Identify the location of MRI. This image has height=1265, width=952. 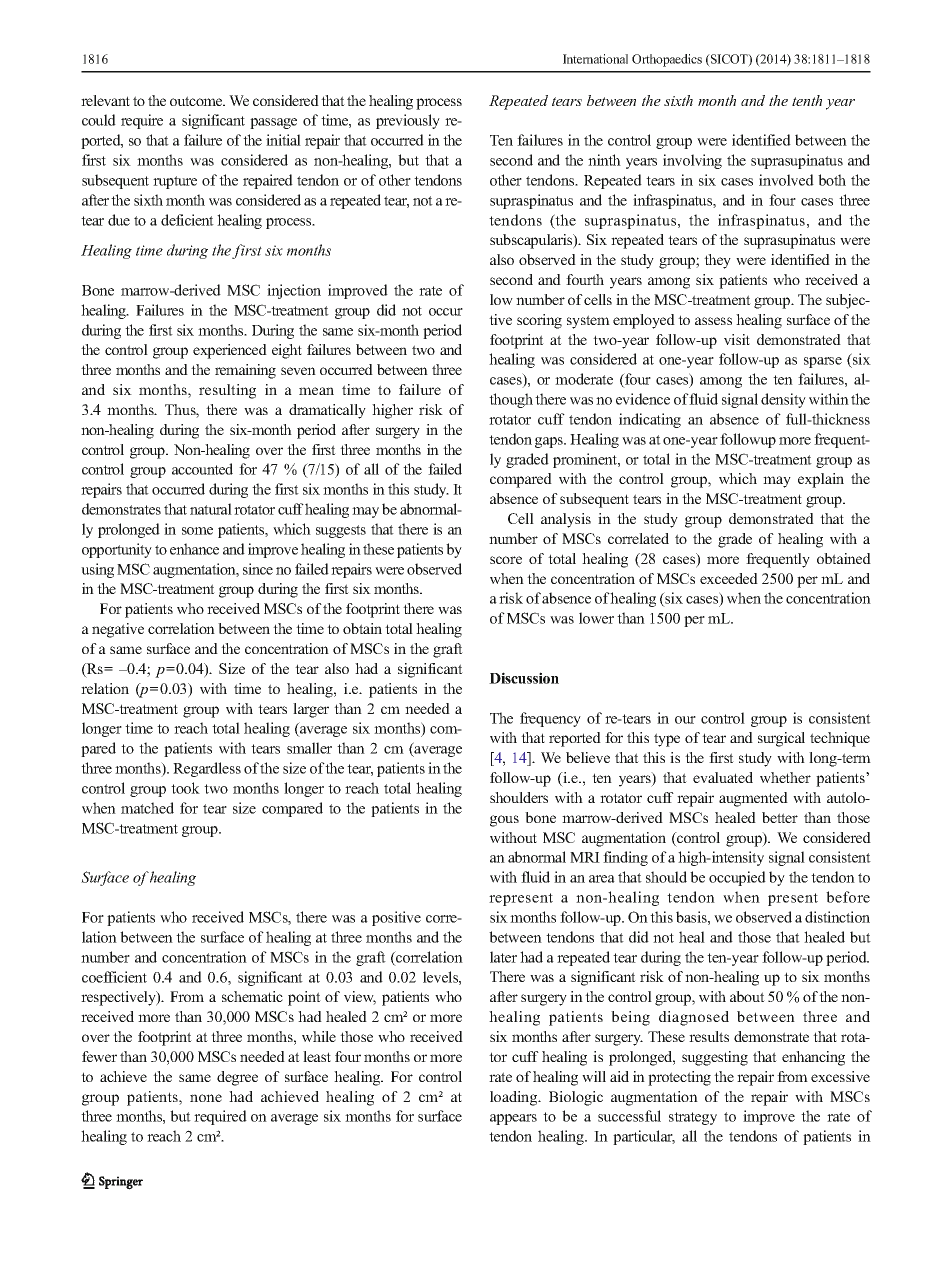
(585, 857).
